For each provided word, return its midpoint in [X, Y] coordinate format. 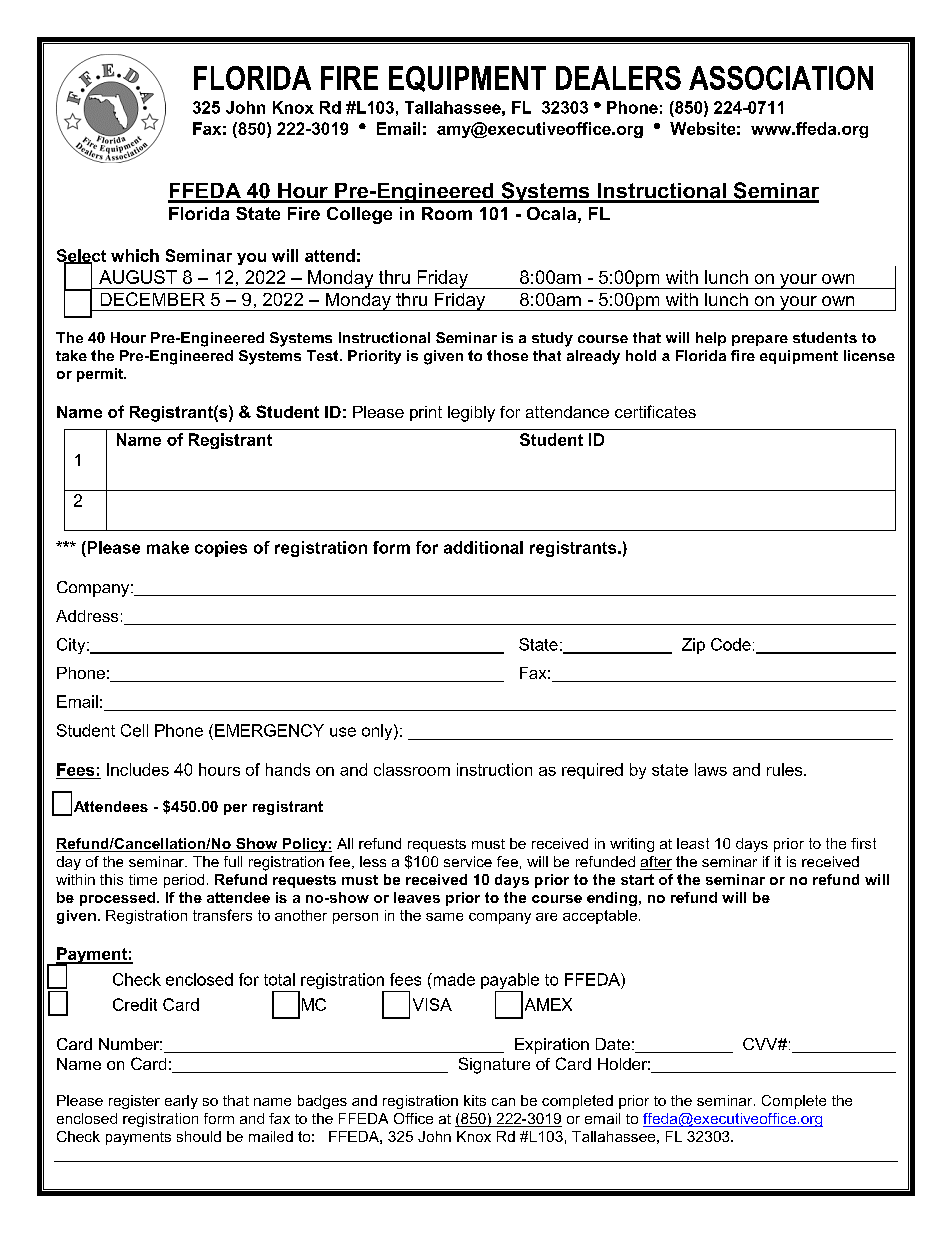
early [181, 1102]
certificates [655, 411]
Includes [138, 769]
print [426, 413]
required [592, 771]
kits [475, 1100]
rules [786, 769]
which [135, 255]
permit [101, 375]
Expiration [552, 1046]
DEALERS [618, 78]
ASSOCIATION [781, 78]
